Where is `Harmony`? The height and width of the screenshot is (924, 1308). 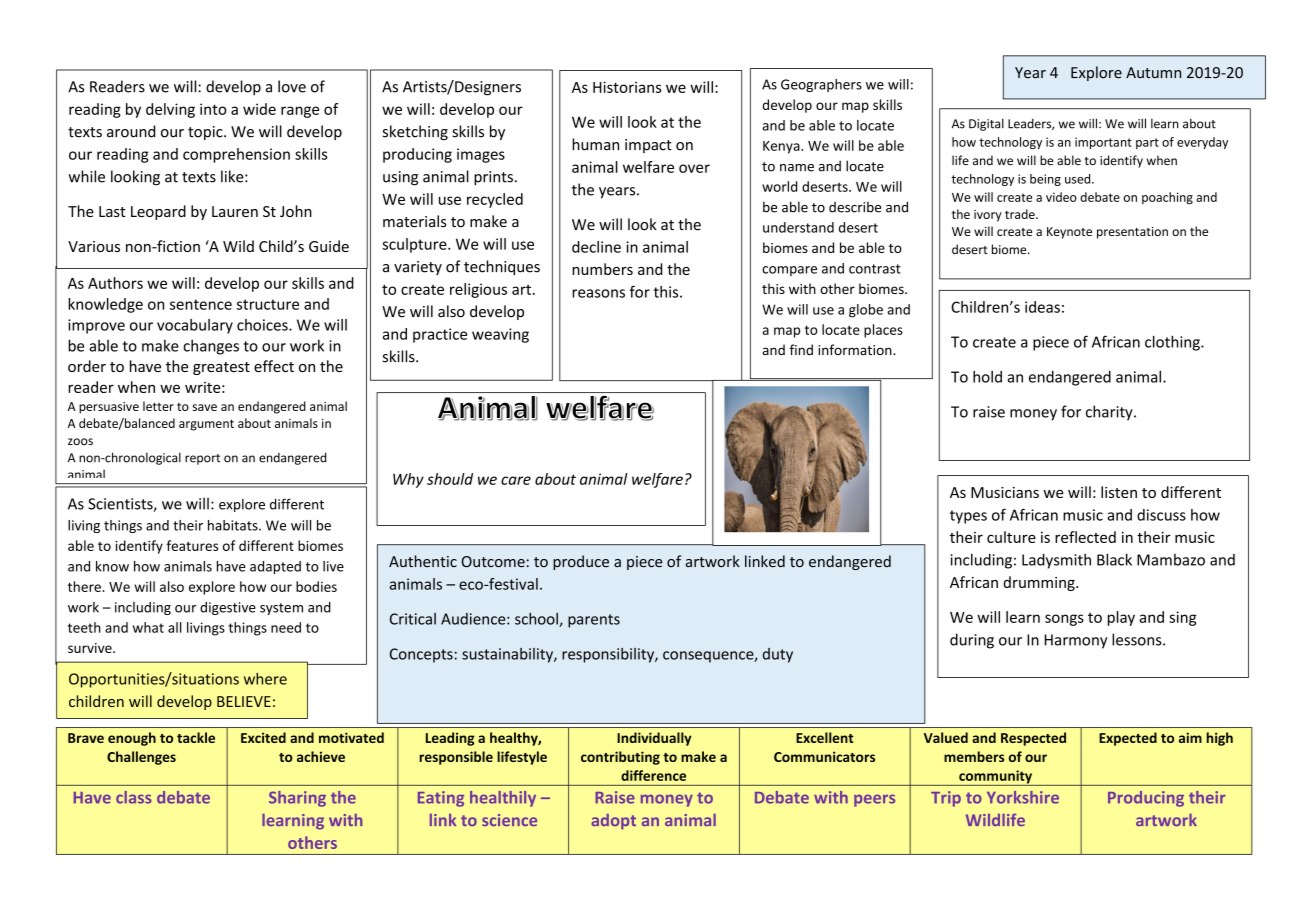 Harmony is located at coordinates (1076, 641).
